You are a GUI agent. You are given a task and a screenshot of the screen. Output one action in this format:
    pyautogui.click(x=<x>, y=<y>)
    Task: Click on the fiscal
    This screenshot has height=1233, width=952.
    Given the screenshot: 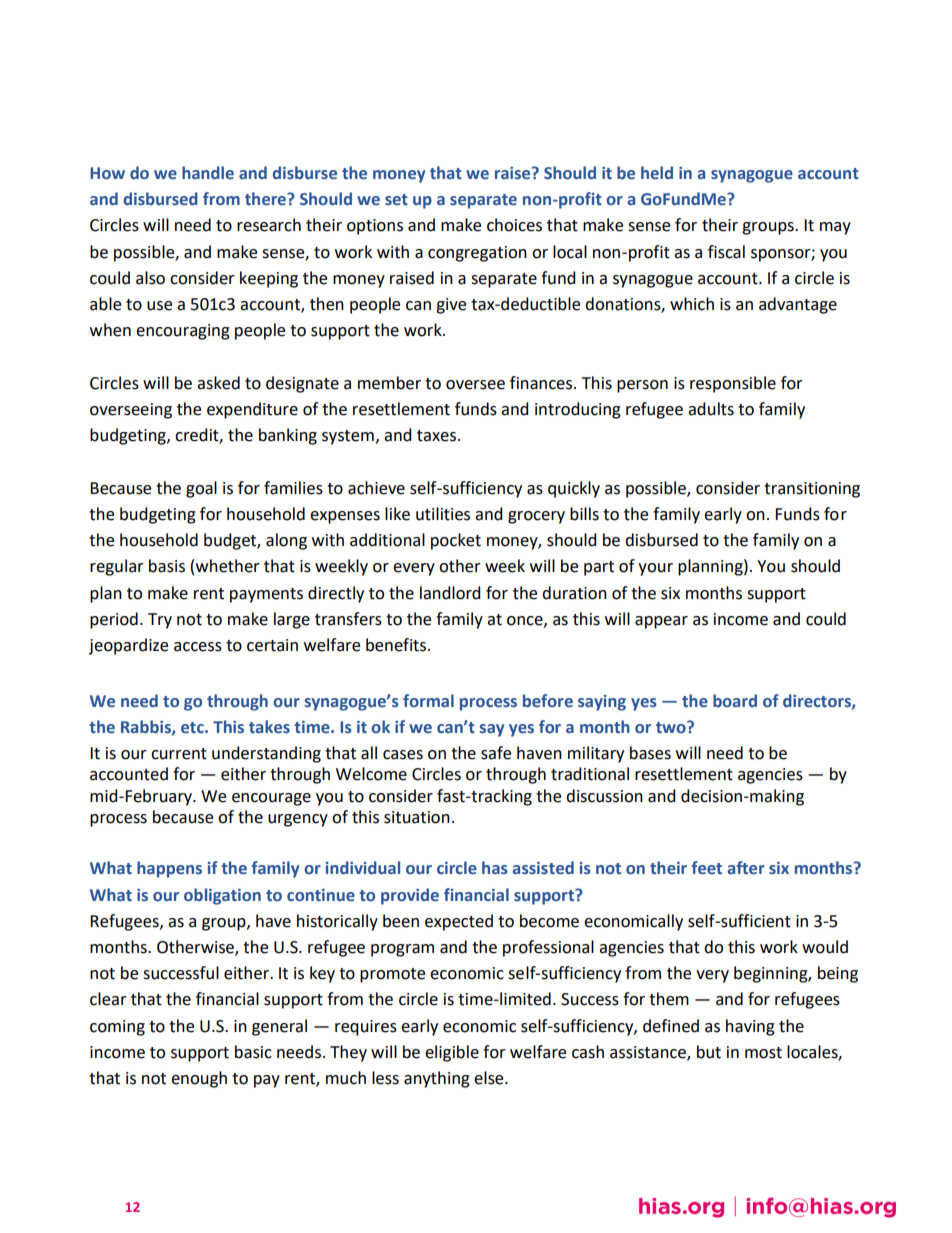 What is the action you would take?
    pyautogui.click(x=726, y=252)
